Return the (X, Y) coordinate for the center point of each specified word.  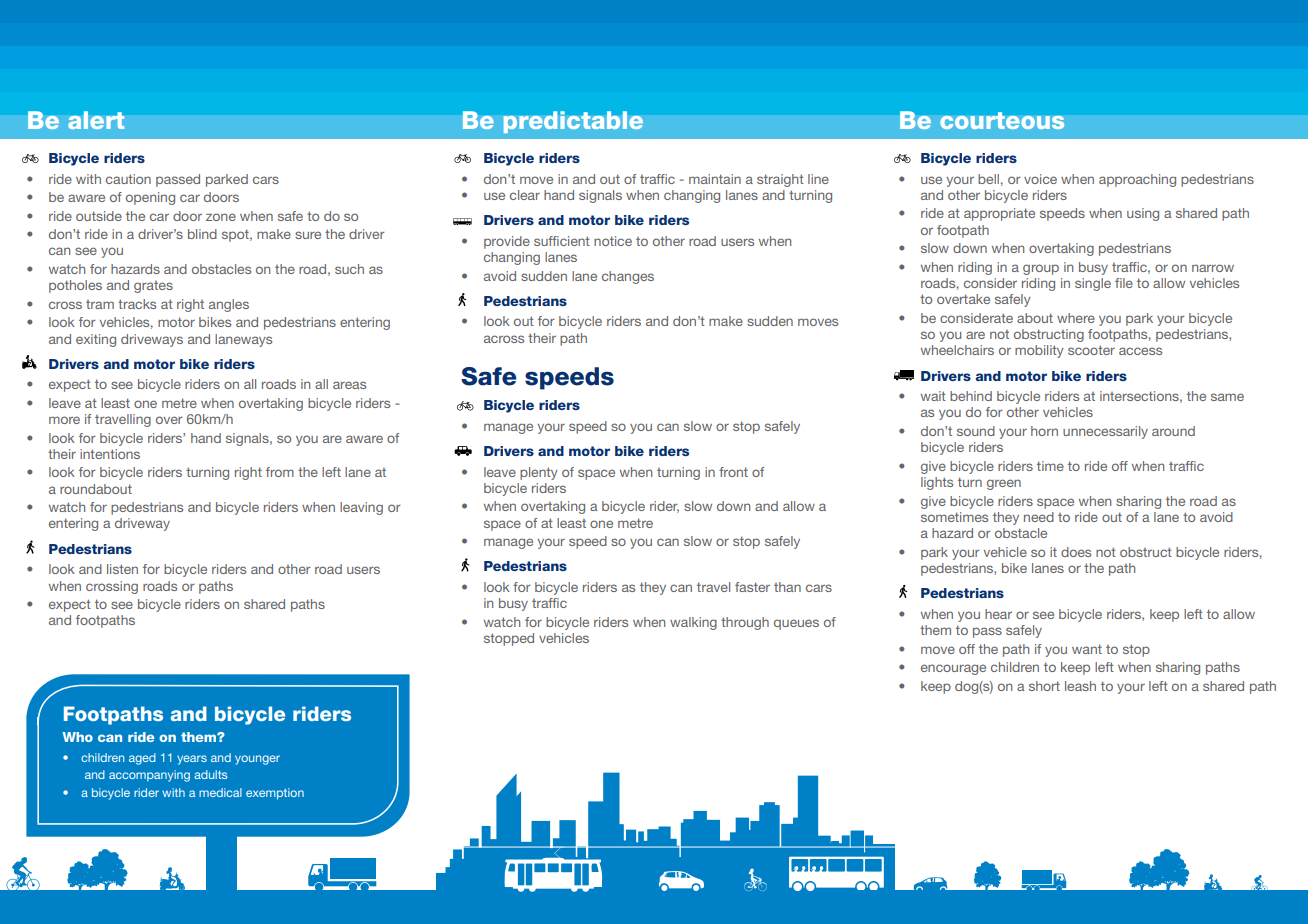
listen (122, 569)
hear (998, 614)
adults (210, 774)
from (280, 472)
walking (693, 623)
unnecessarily (1105, 432)
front (733, 472)
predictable (573, 122)
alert (96, 120)
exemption (275, 794)
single (1093, 284)
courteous (1002, 120)
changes (628, 277)
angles (229, 305)
